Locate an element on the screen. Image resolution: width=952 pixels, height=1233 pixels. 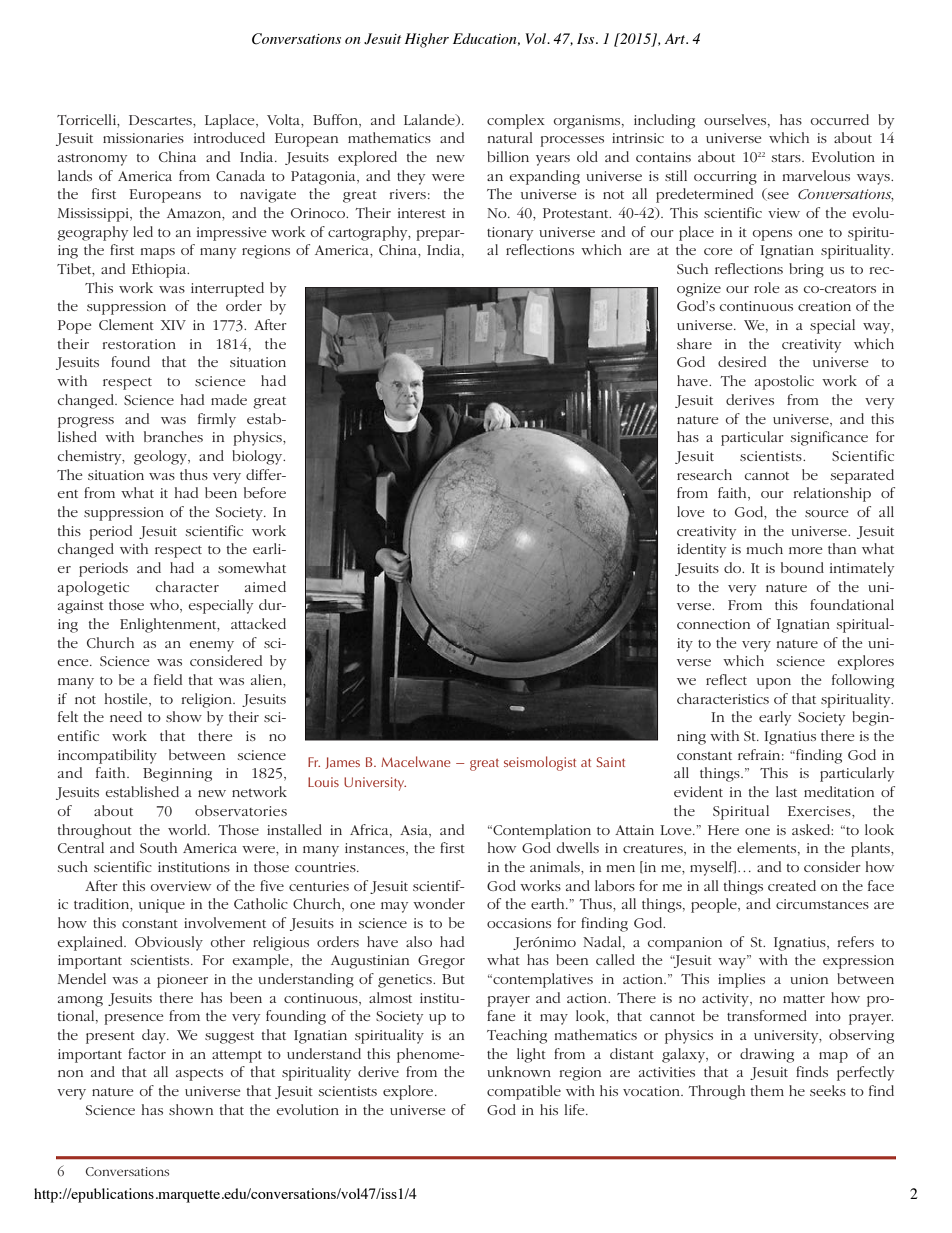
Descartes is located at coordinates (161, 120).
